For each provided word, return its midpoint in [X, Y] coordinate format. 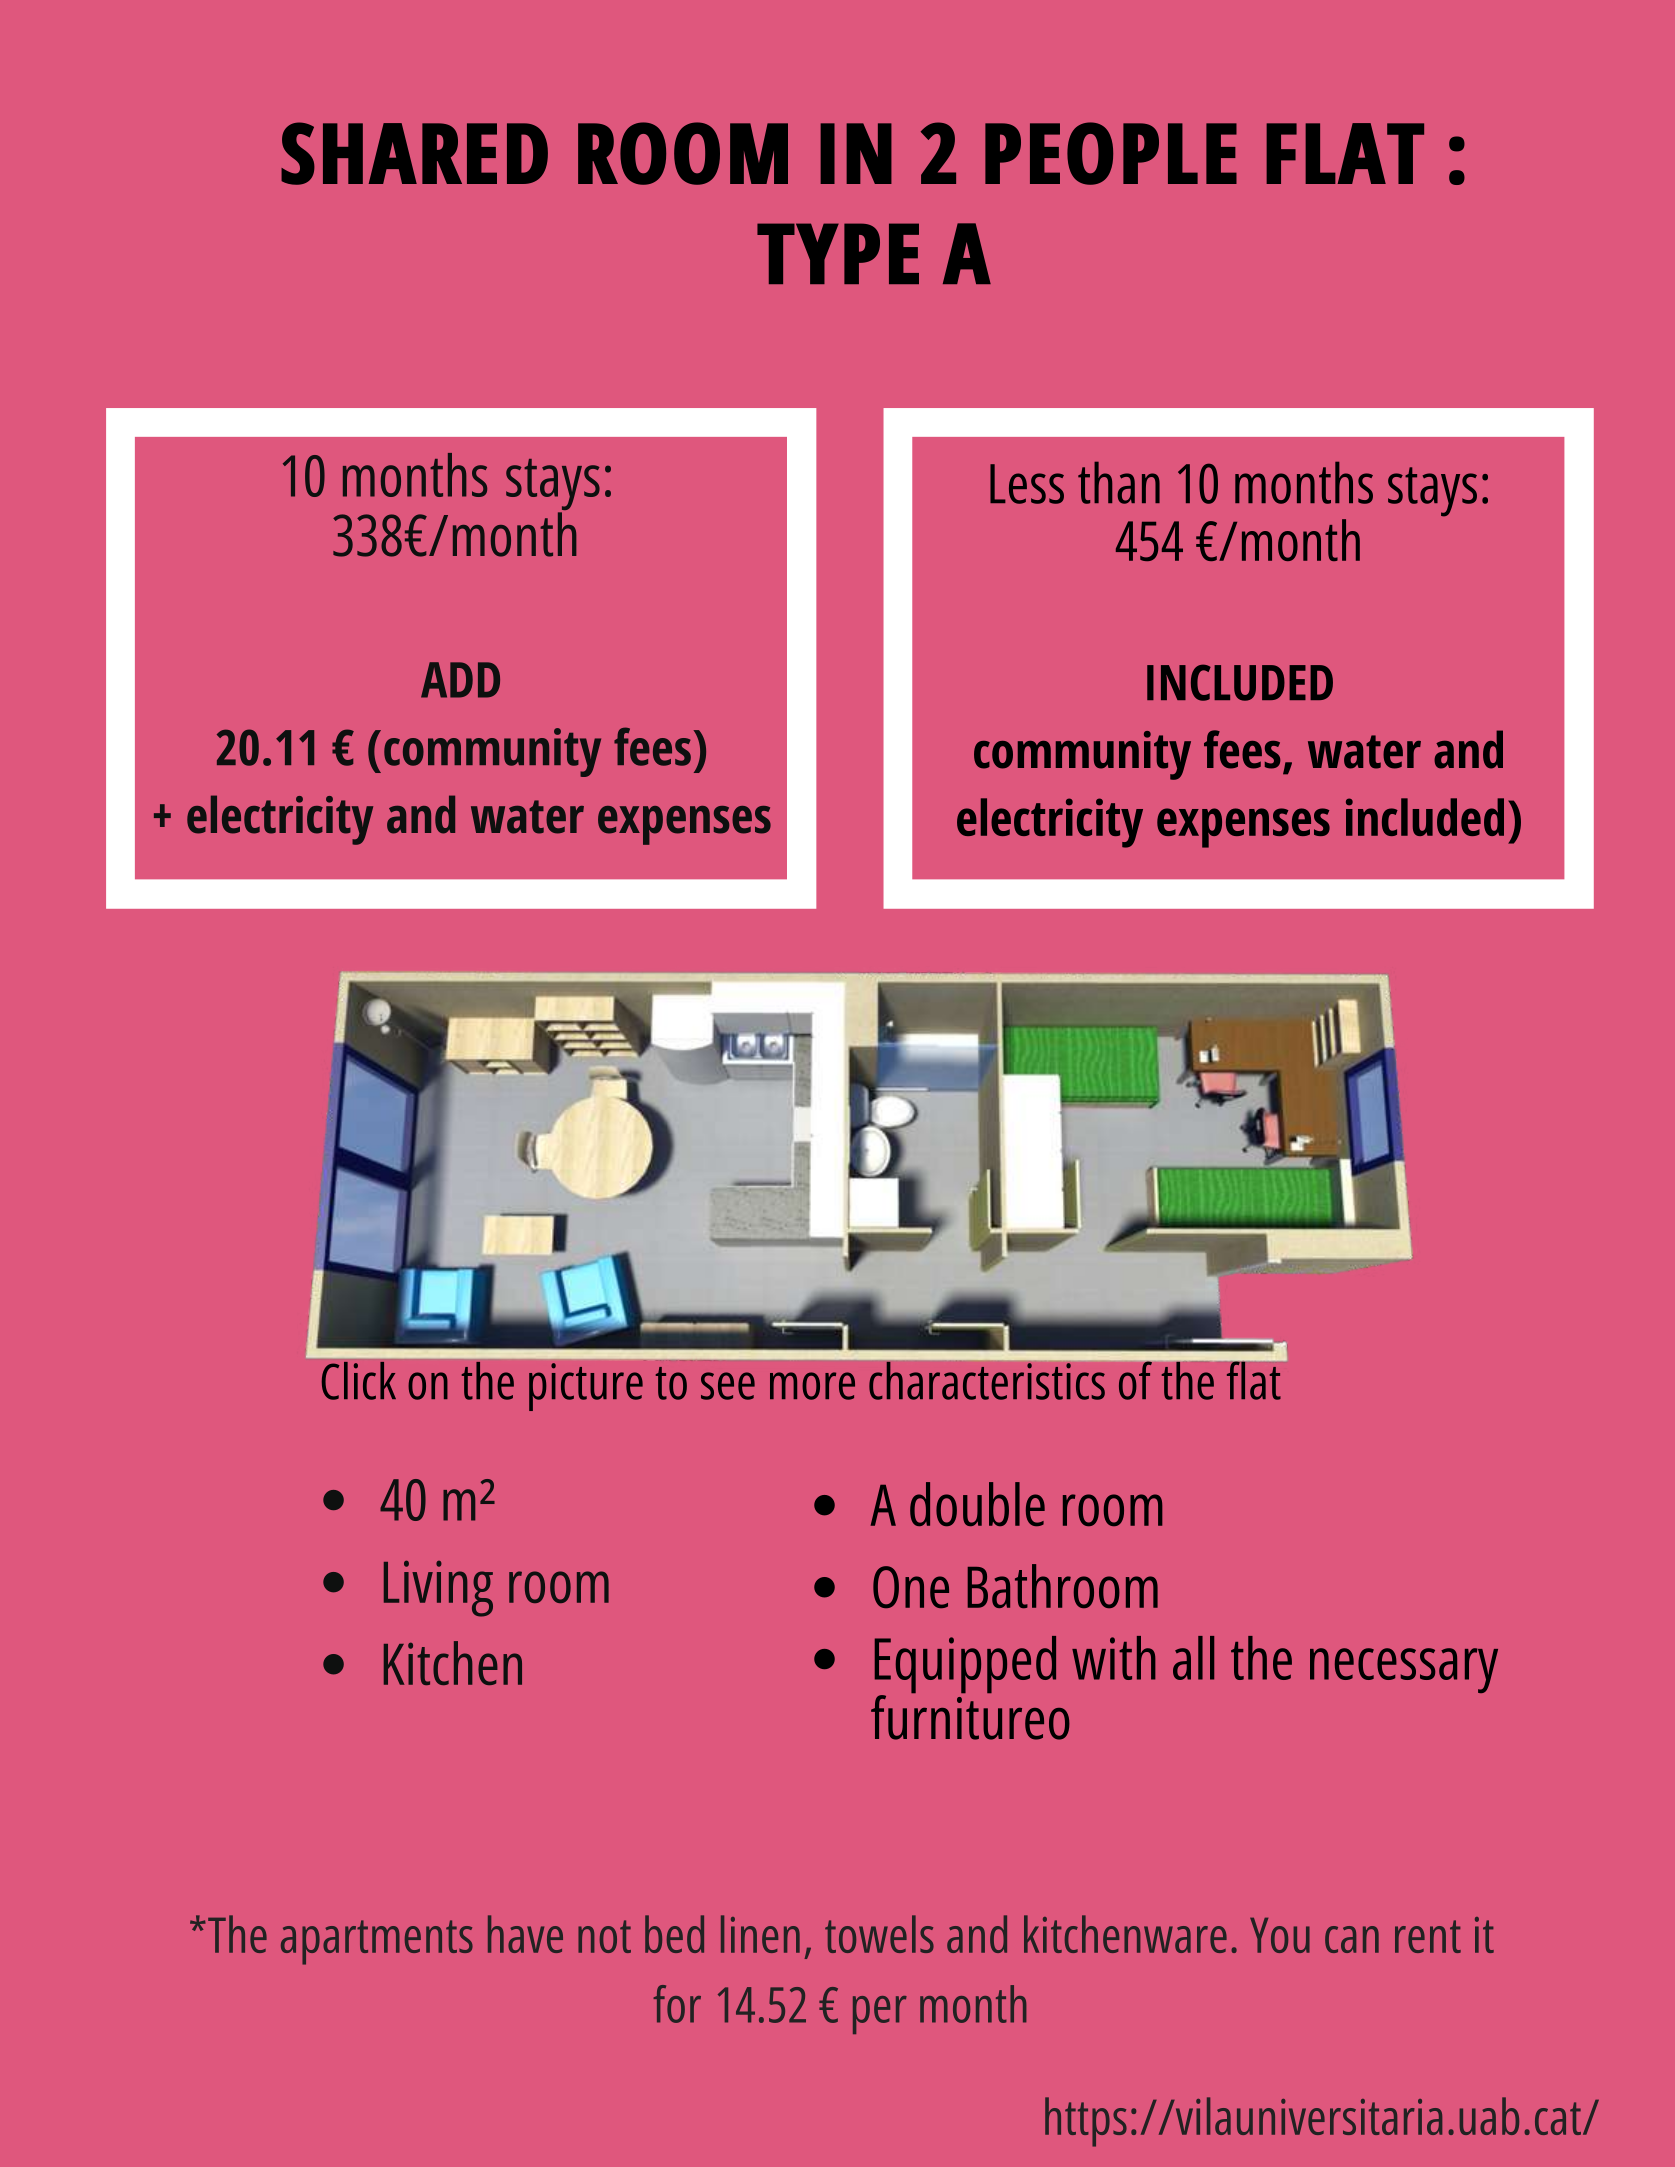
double [977, 1504]
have [525, 1934]
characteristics [987, 1380]
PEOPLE [1111, 153]
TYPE [838, 253]
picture [586, 1387]
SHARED [414, 153]
